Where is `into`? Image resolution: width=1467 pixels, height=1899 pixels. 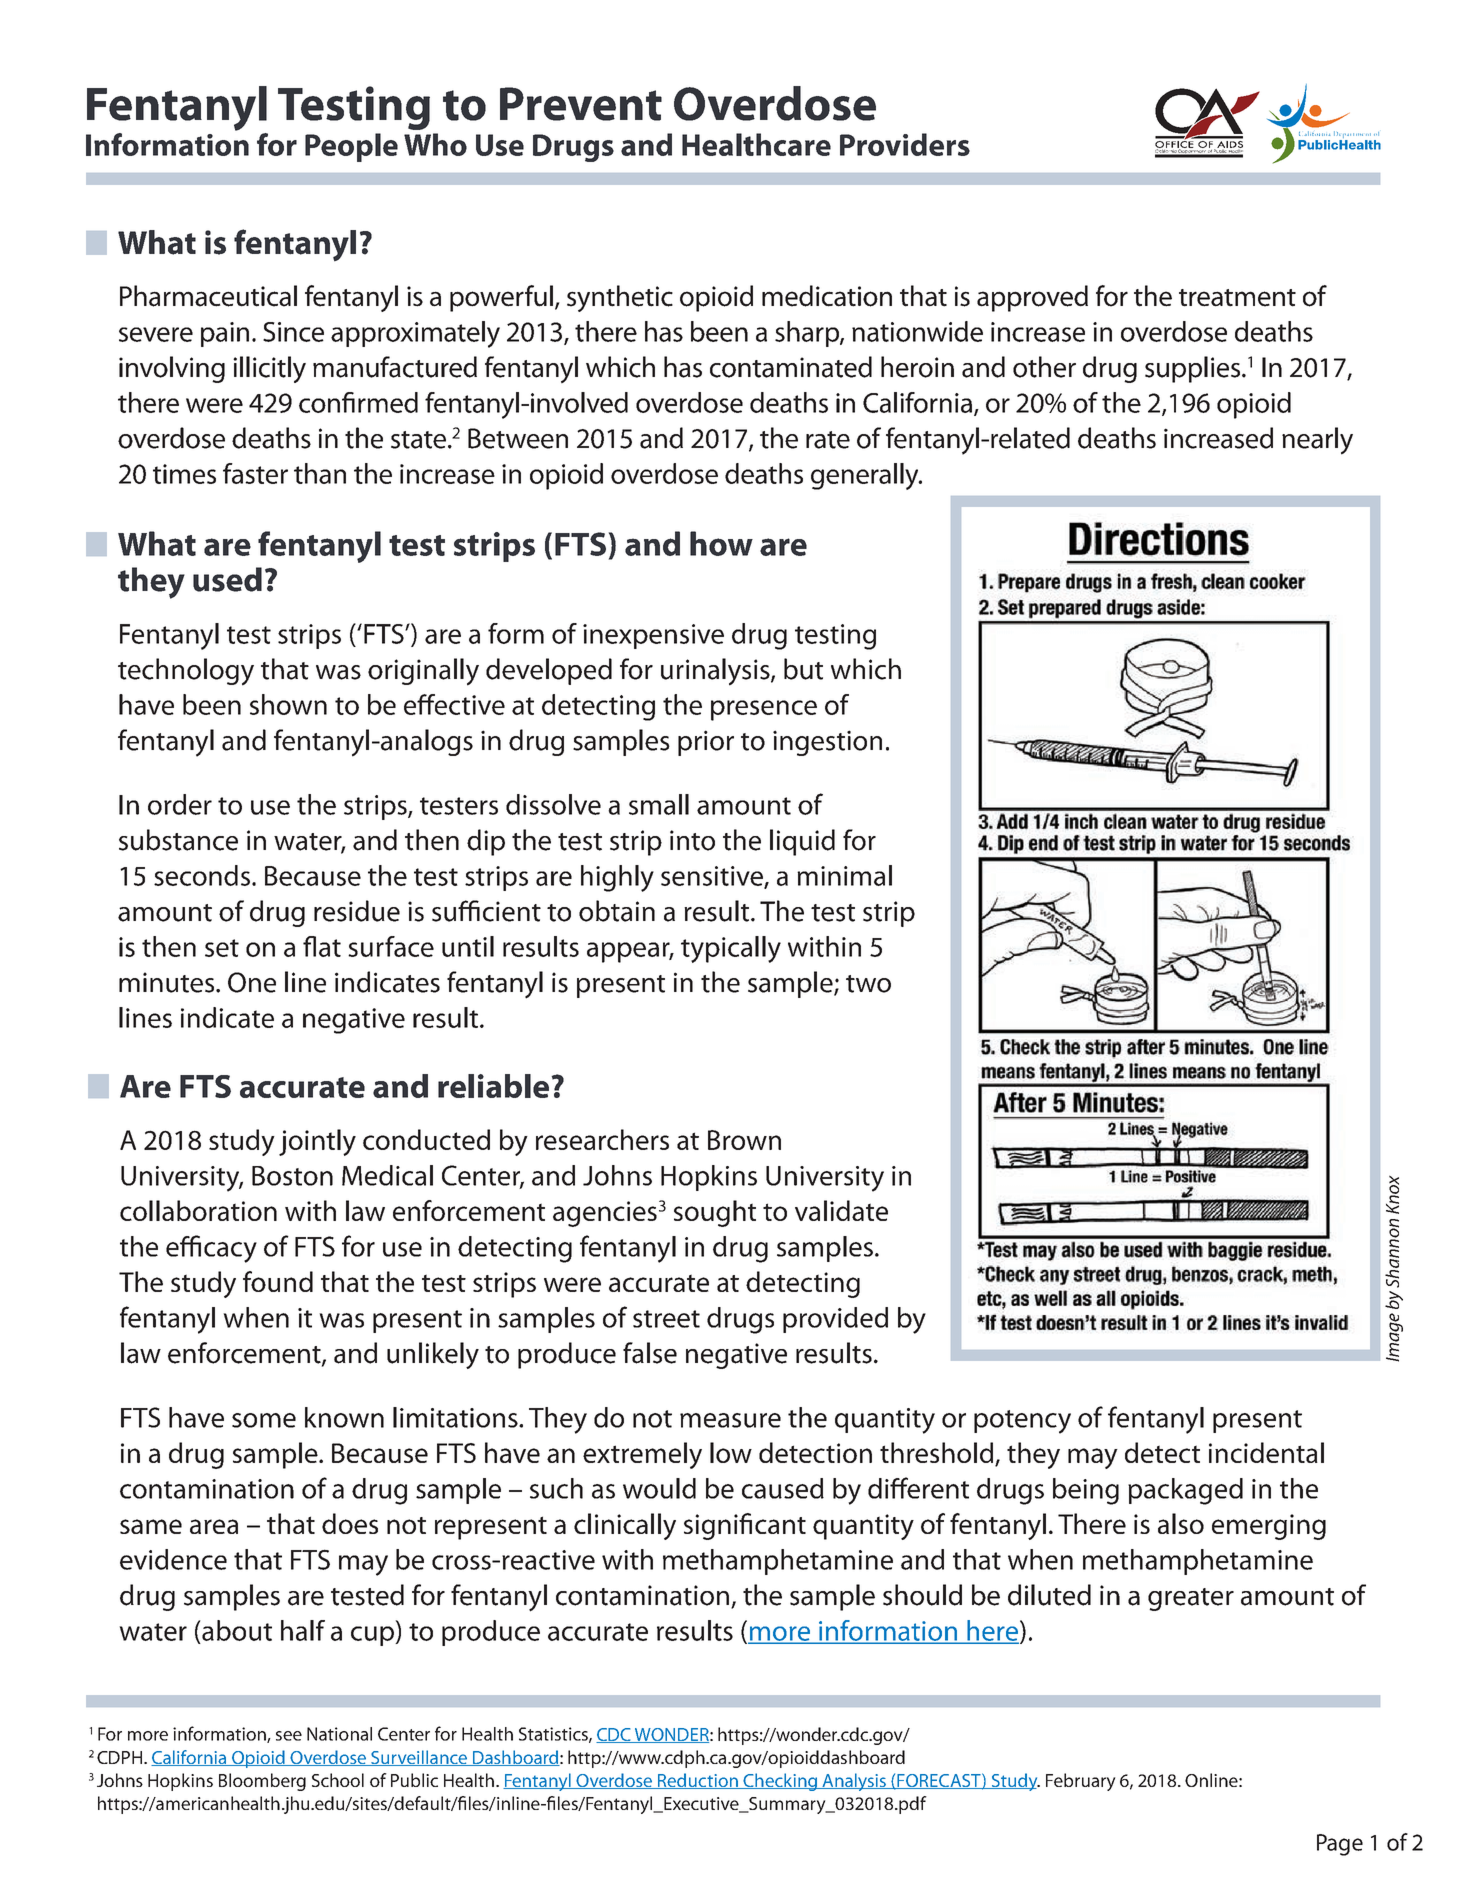
into is located at coordinates (692, 840).
